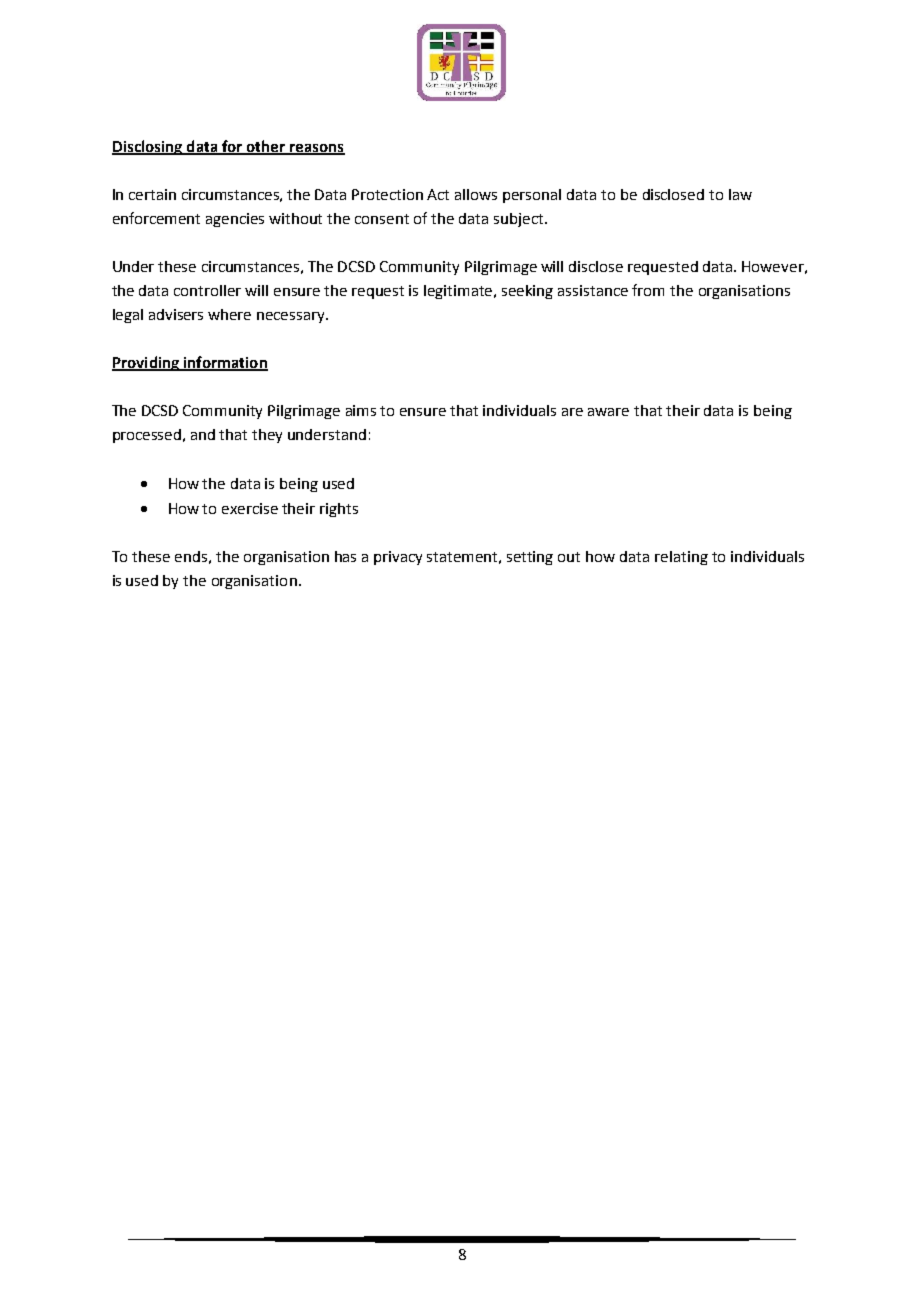 Image resolution: width=924 pixels, height=1308 pixels. I want to click on necessary, so click(292, 317).
